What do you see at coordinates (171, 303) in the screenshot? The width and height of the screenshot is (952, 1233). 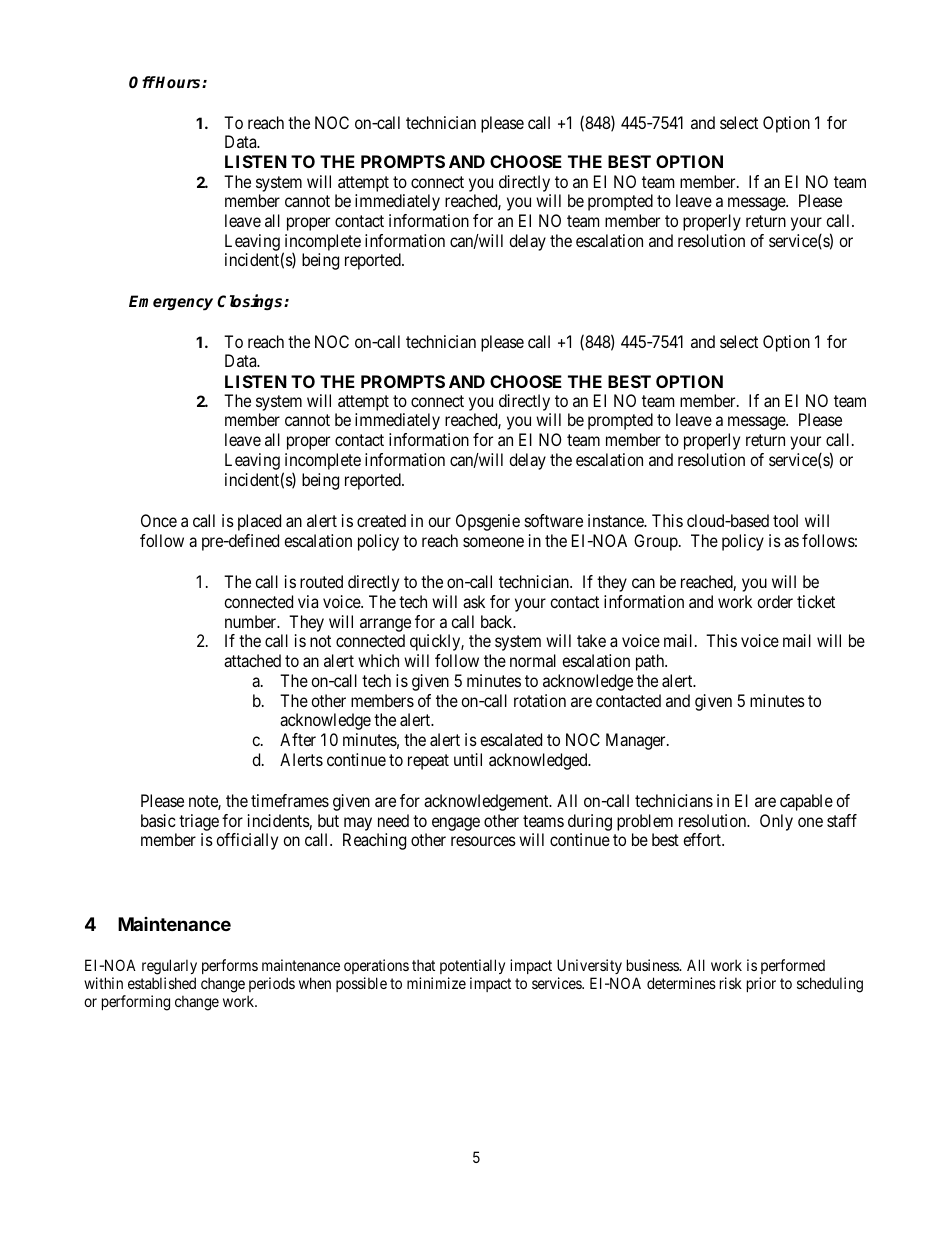 I see `Emergency` at bounding box center [171, 303].
